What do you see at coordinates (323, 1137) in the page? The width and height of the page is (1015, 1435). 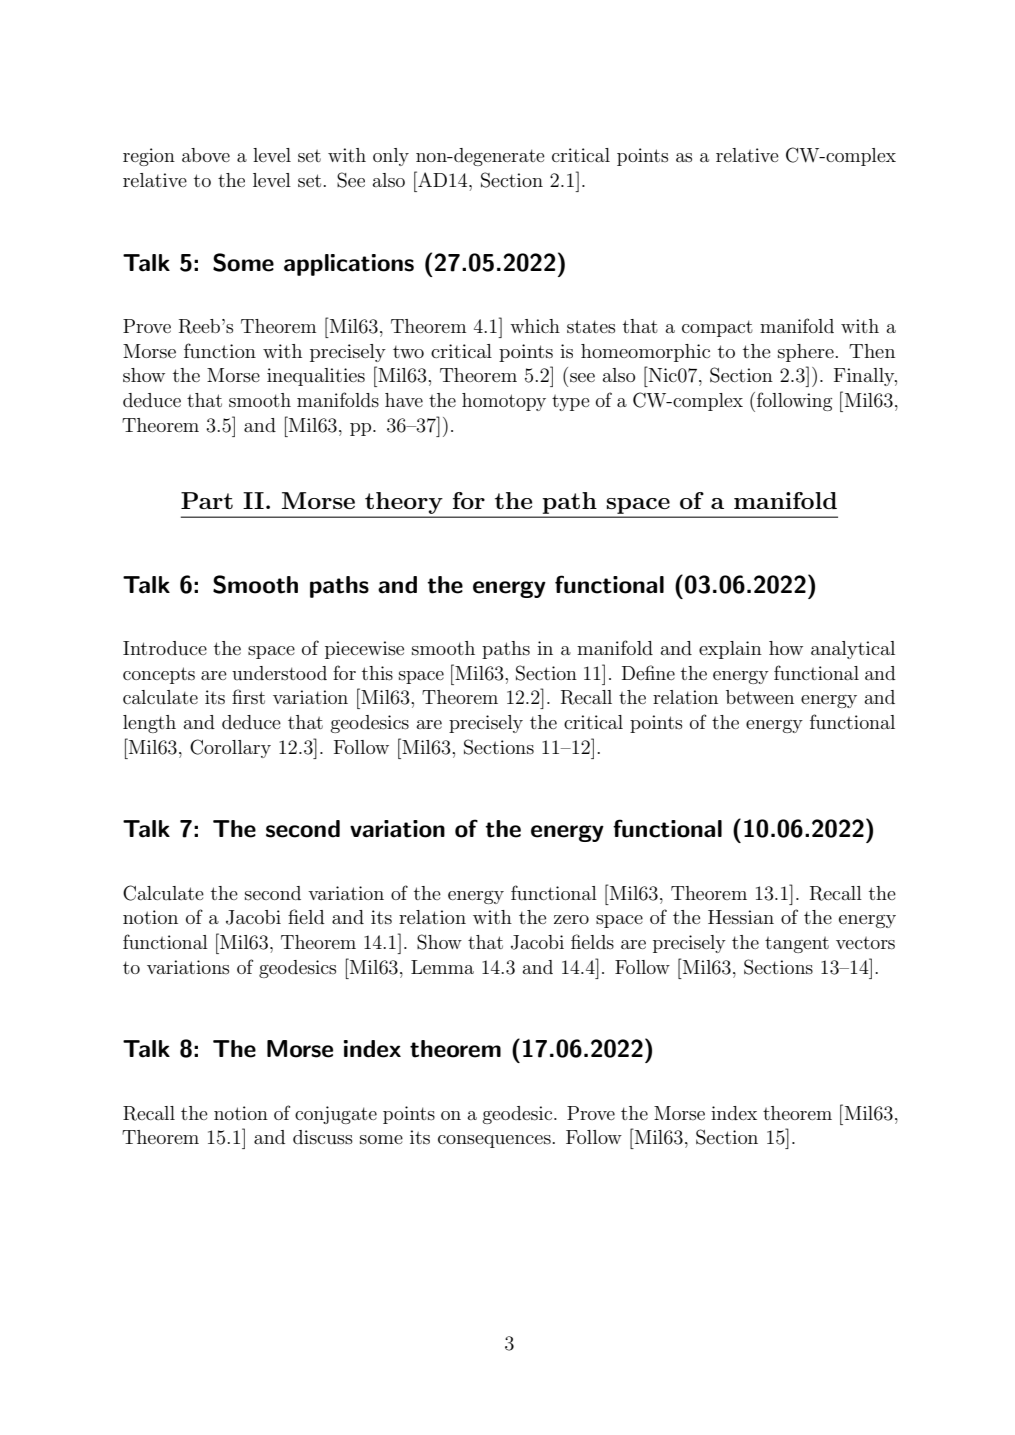 I see `discuss` at bounding box center [323, 1137].
